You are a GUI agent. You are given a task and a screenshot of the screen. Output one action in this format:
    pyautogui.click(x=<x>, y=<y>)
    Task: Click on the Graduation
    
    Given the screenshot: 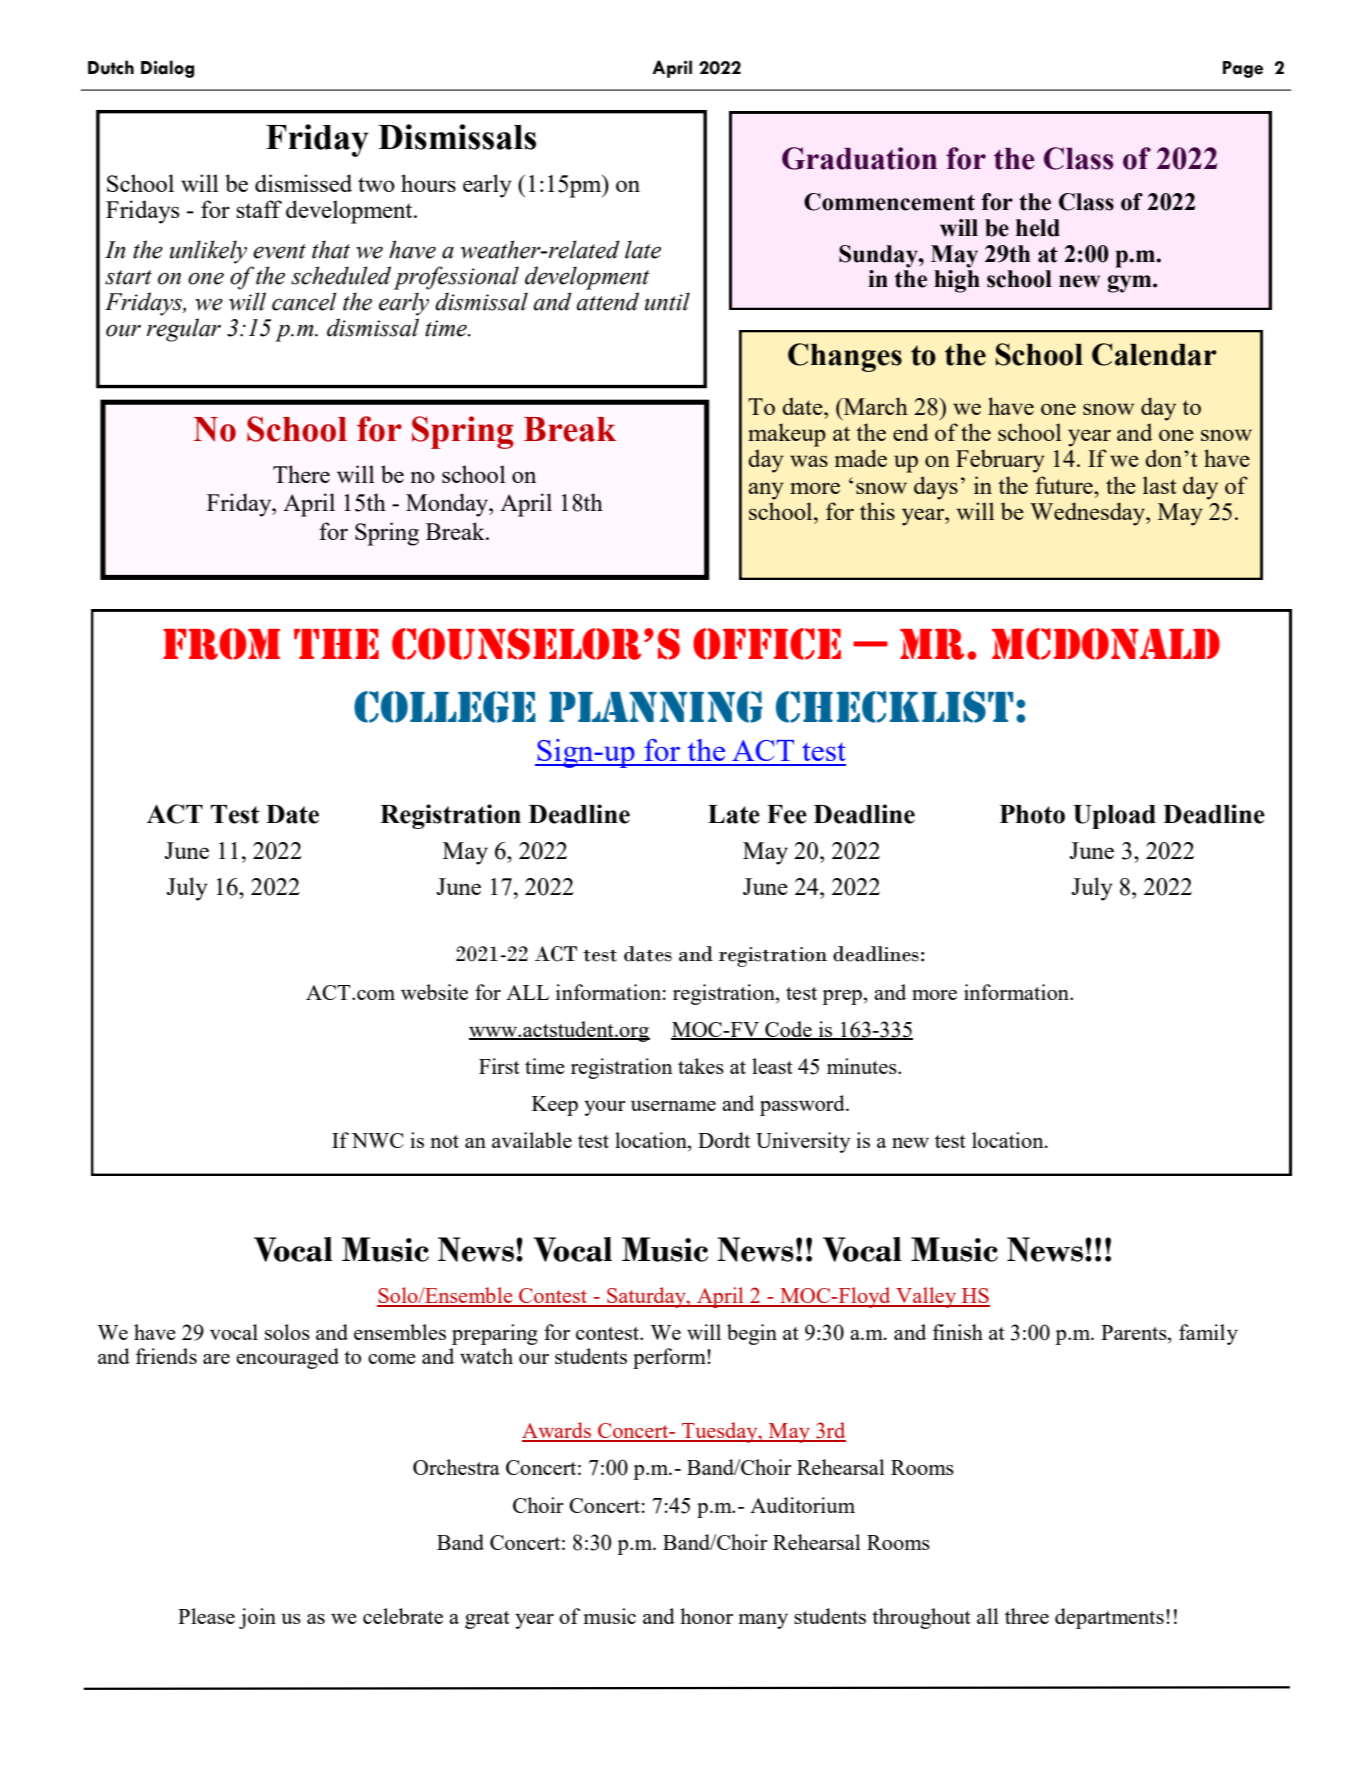 What is the action you would take?
    pyautogui.click(x=859, y=158)
